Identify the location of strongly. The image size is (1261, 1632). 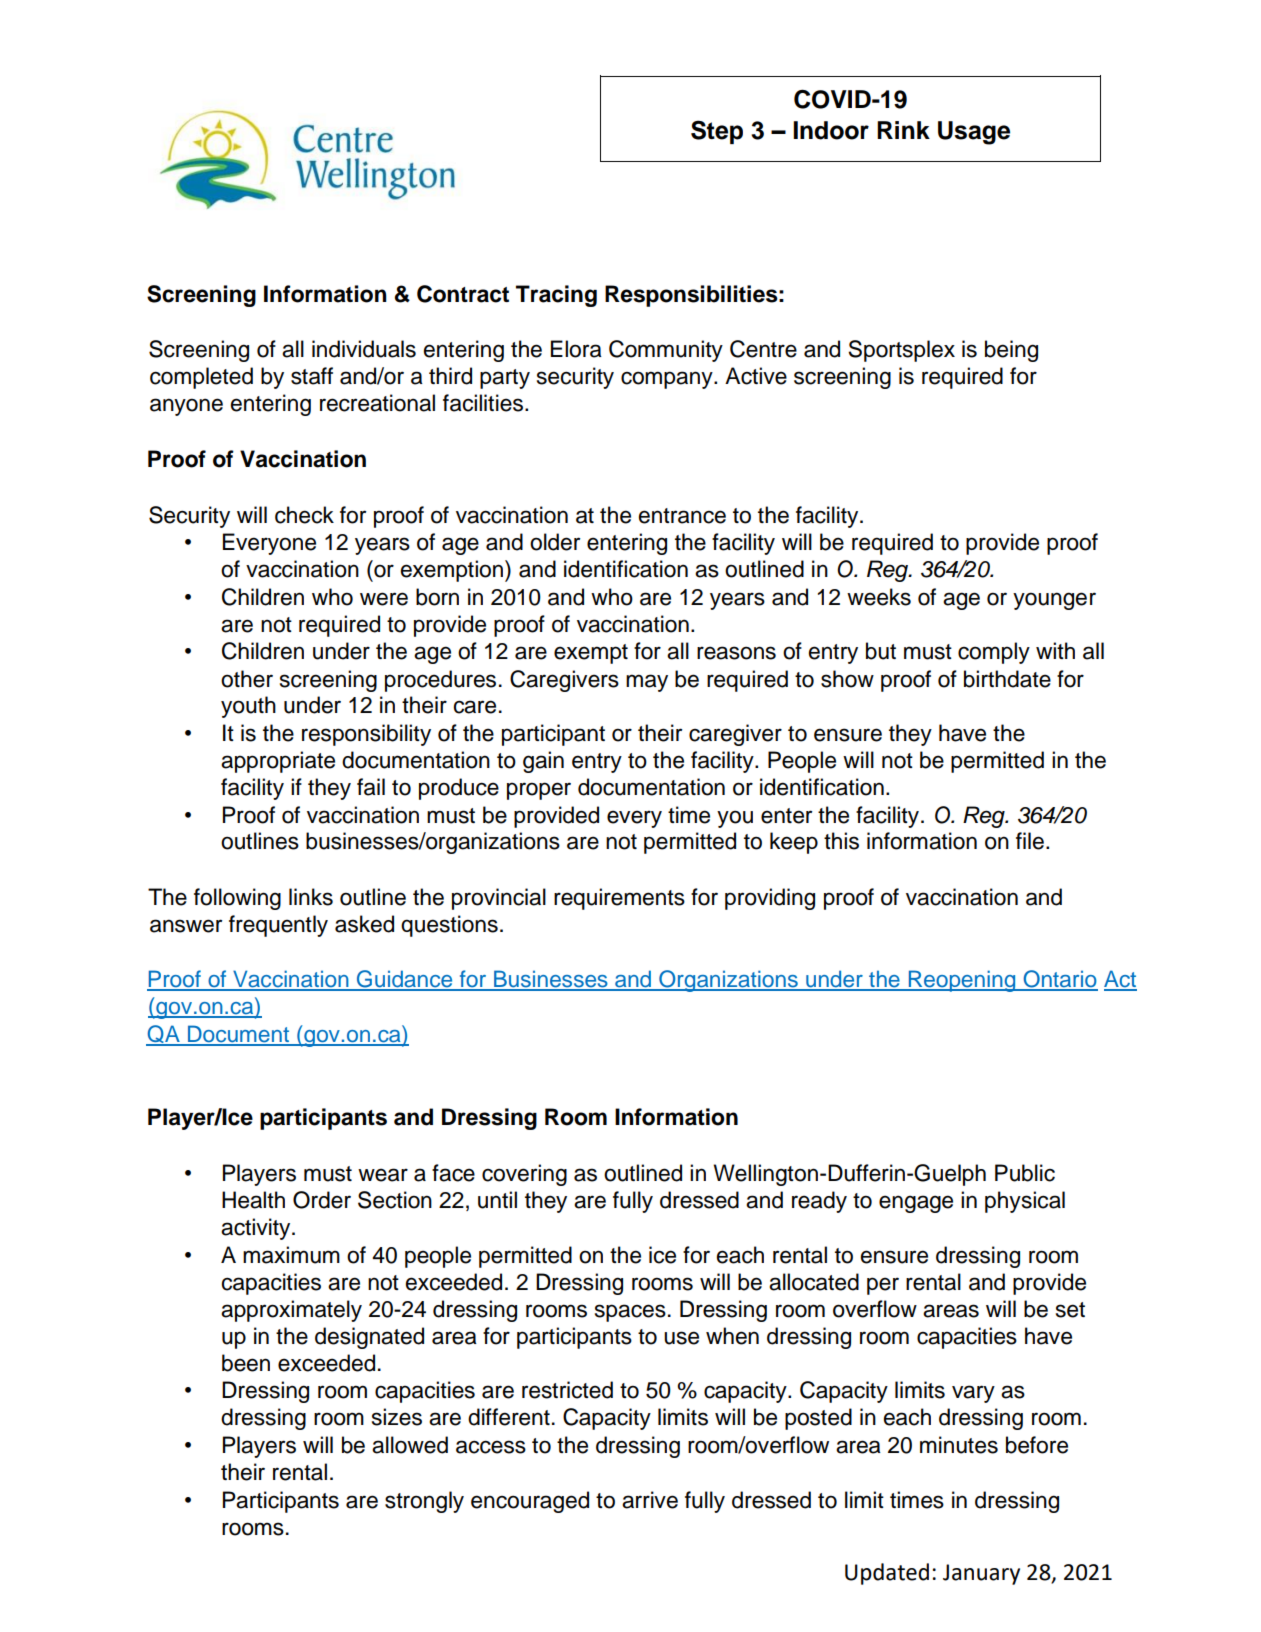
(424, 1502).
